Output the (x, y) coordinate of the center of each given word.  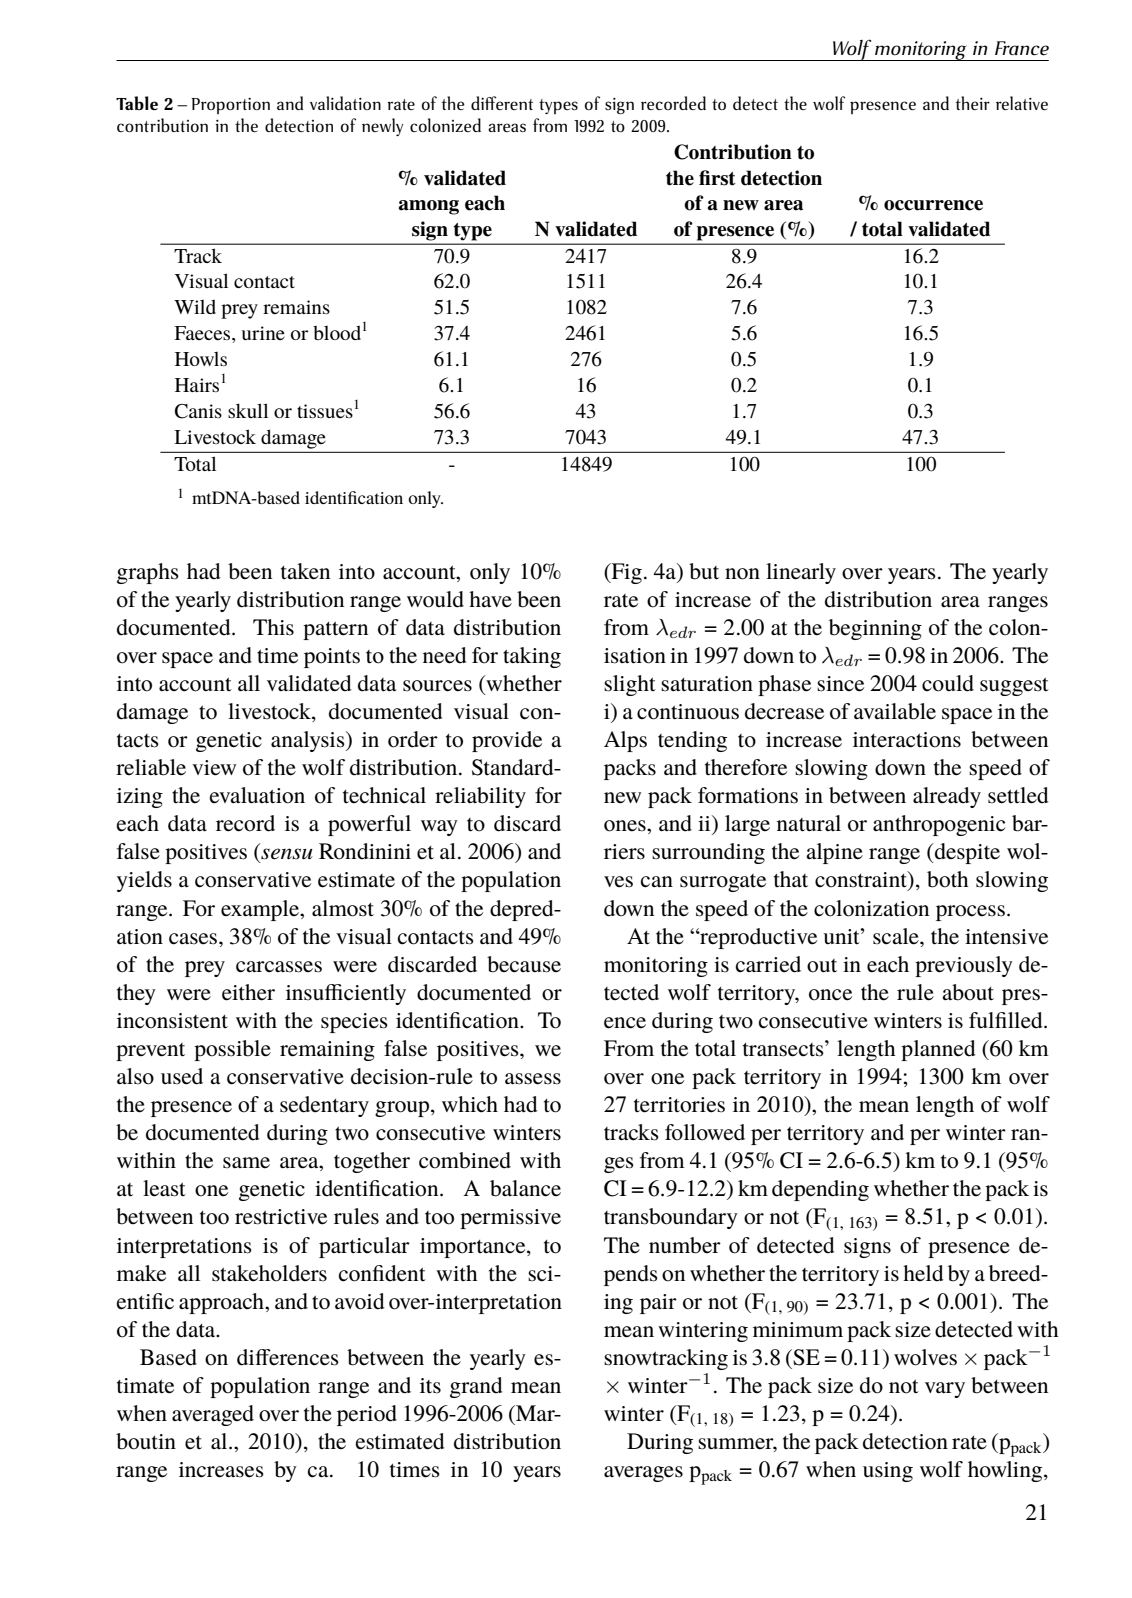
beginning (875, 629)
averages (643, 1474)
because (524, 964)
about (968, 992)
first (717, 178)
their (973, 103)
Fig (625, 573)
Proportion (231, 105)
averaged (213, 1415)
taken (305, 571)
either (248, 992)
